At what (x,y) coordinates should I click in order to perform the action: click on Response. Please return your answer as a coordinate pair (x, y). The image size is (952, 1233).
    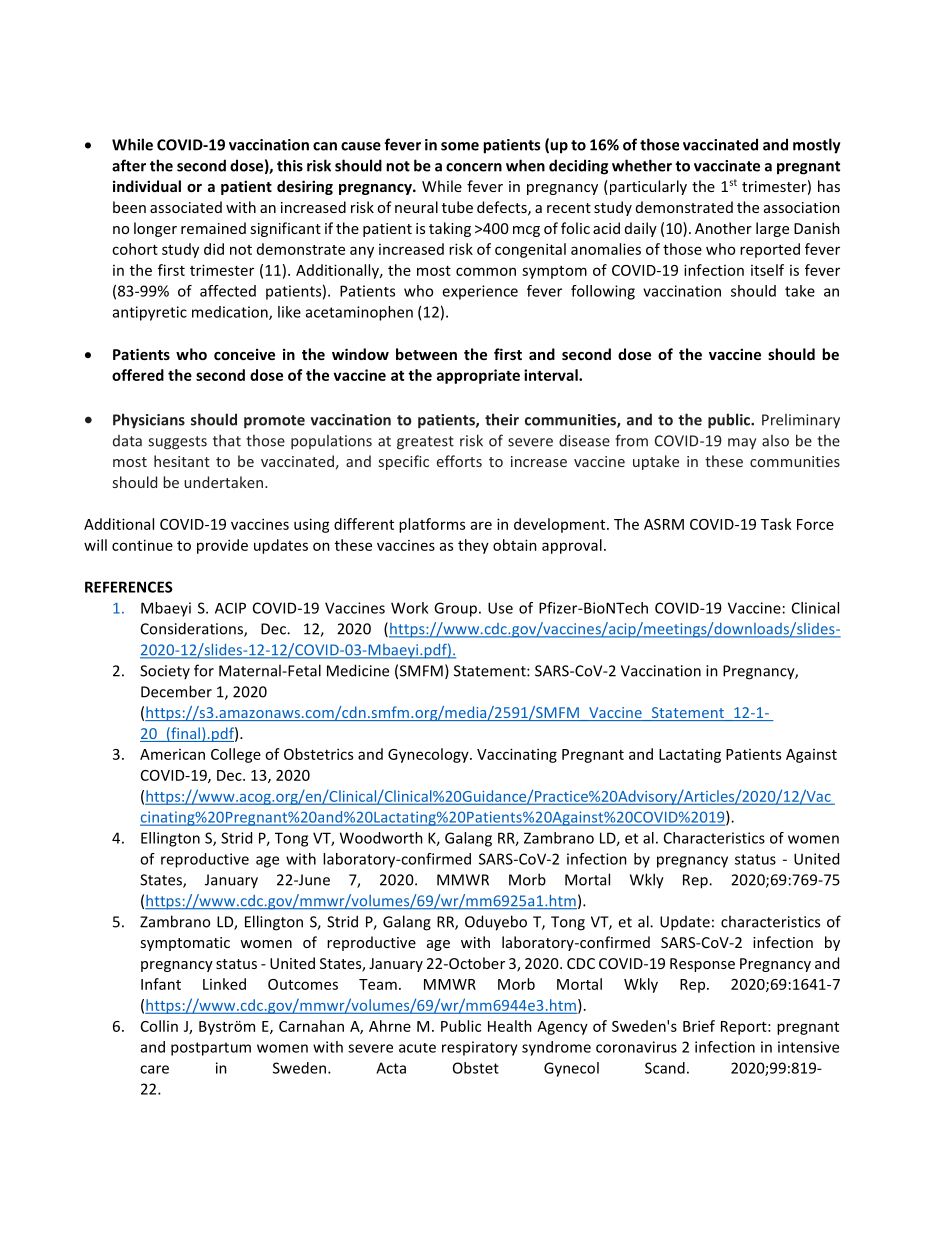
    Looking at the image, I should click on (702, 965).
